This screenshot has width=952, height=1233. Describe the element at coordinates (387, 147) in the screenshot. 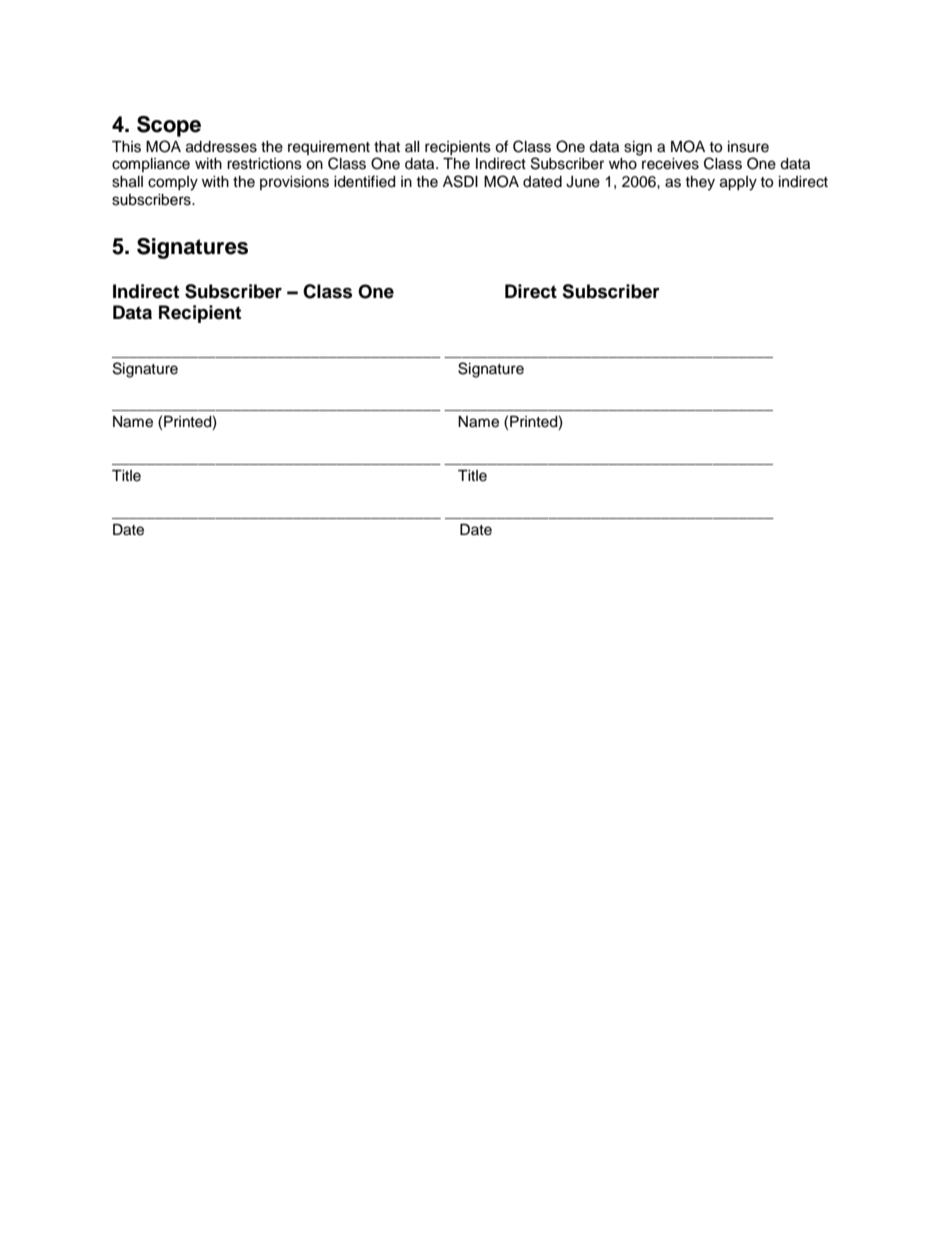

I see `that` at that location.
